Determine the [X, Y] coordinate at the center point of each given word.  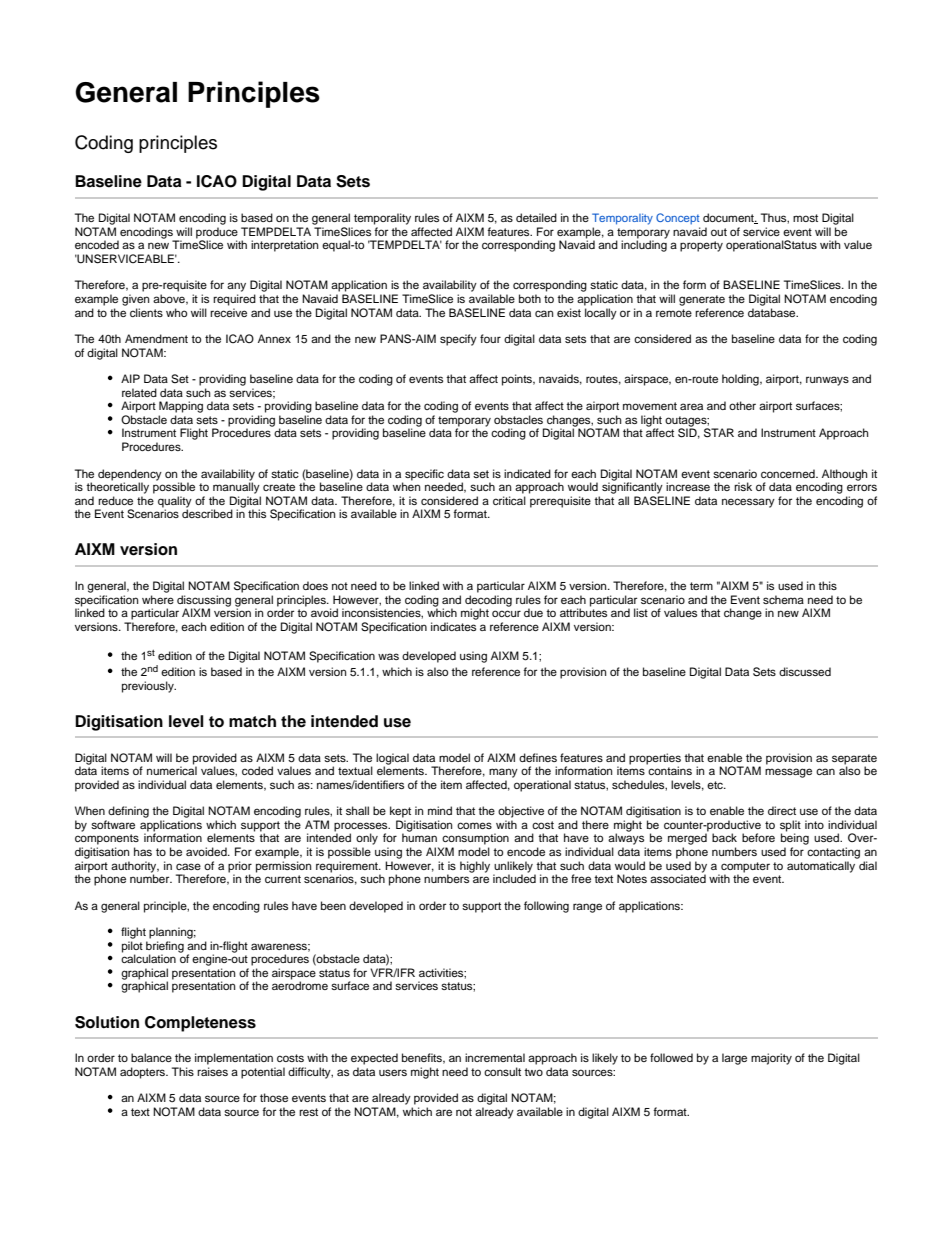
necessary [748, 503]
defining [128, 812]
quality [175, 503]
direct [782, 810]
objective [521, 812]
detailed [536, 217]
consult [502, 1071]
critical [509, 500]
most [805, 218]
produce [217, 234]
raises [212, 1071]
